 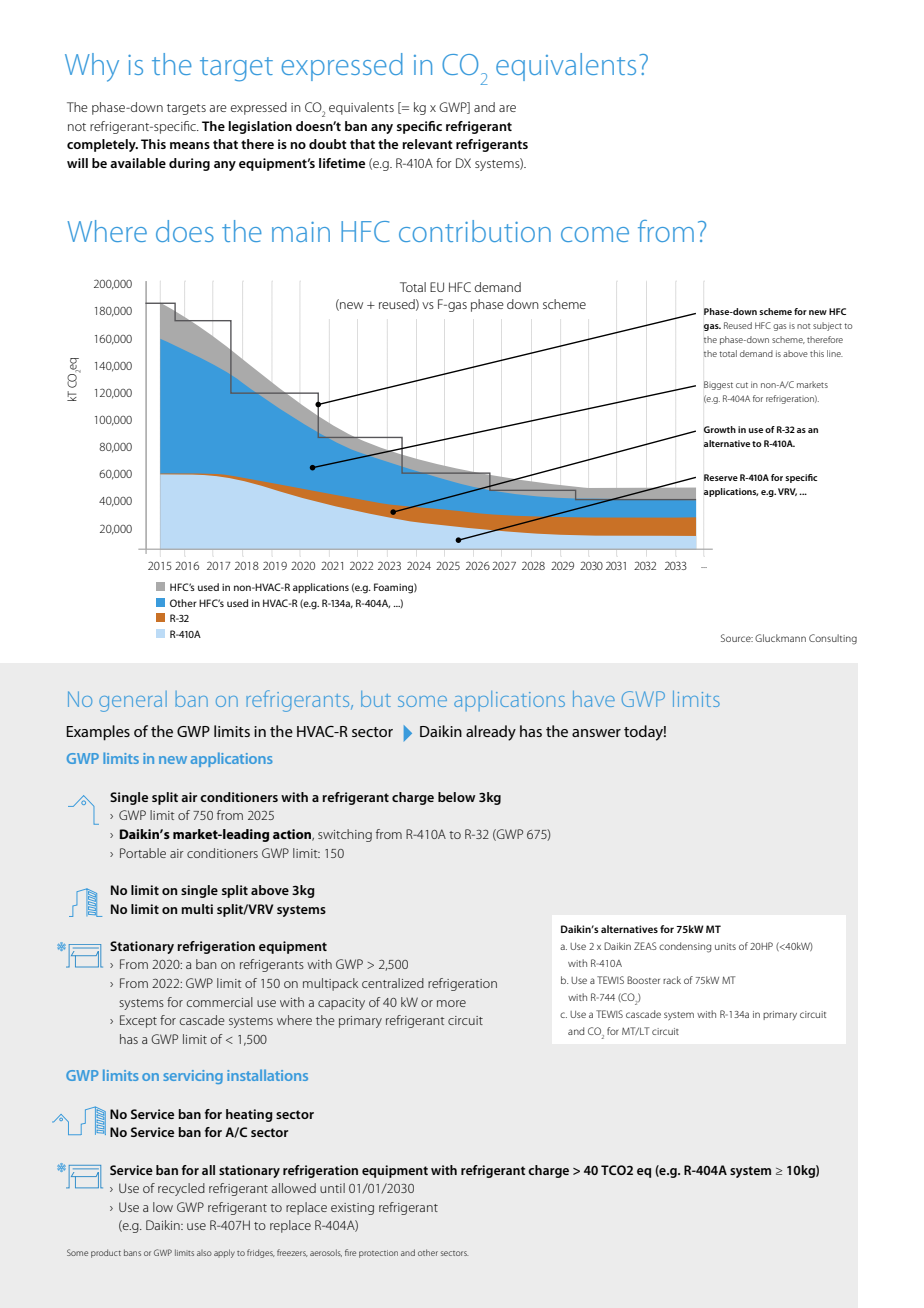 I want to click on relevant, so click(x=427, y=144).
